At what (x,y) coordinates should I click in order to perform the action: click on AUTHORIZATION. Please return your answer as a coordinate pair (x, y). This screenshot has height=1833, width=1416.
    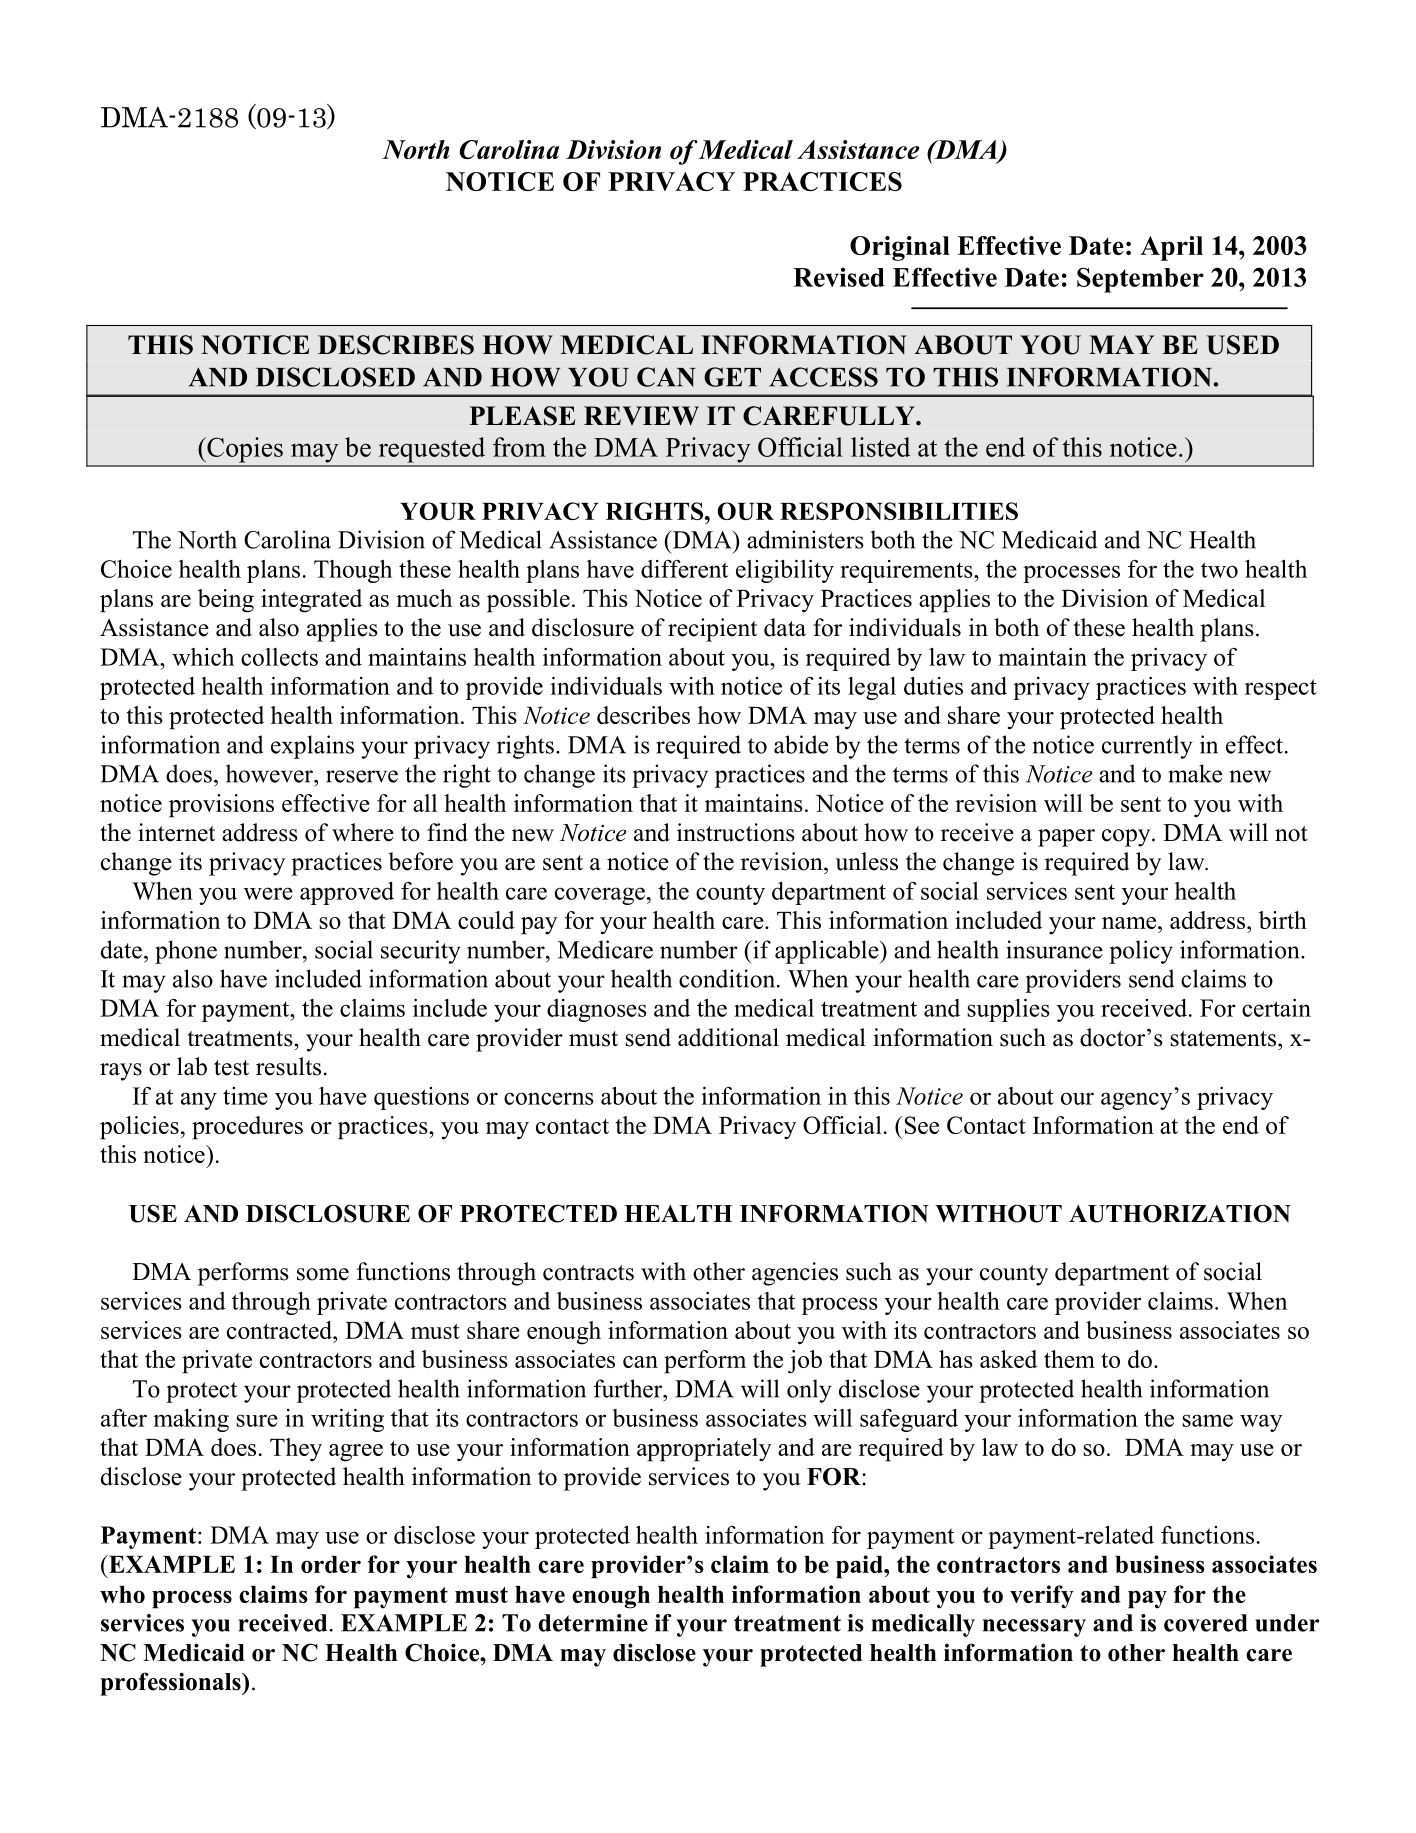
    Looking at the image, I should click on (1180, 1214).
